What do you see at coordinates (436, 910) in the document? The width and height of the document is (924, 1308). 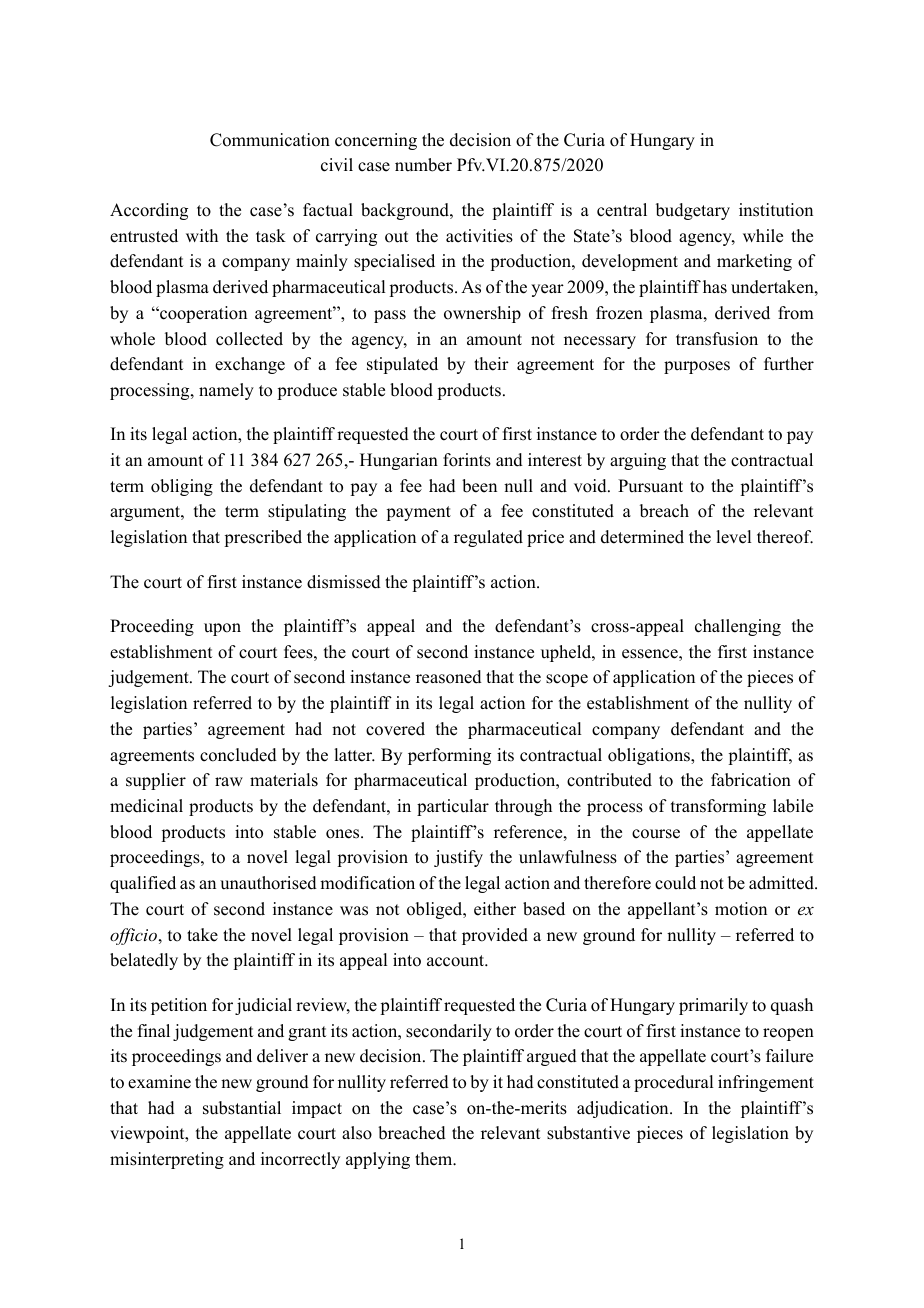 I see `obliged` at bounding box center [436, 910].
